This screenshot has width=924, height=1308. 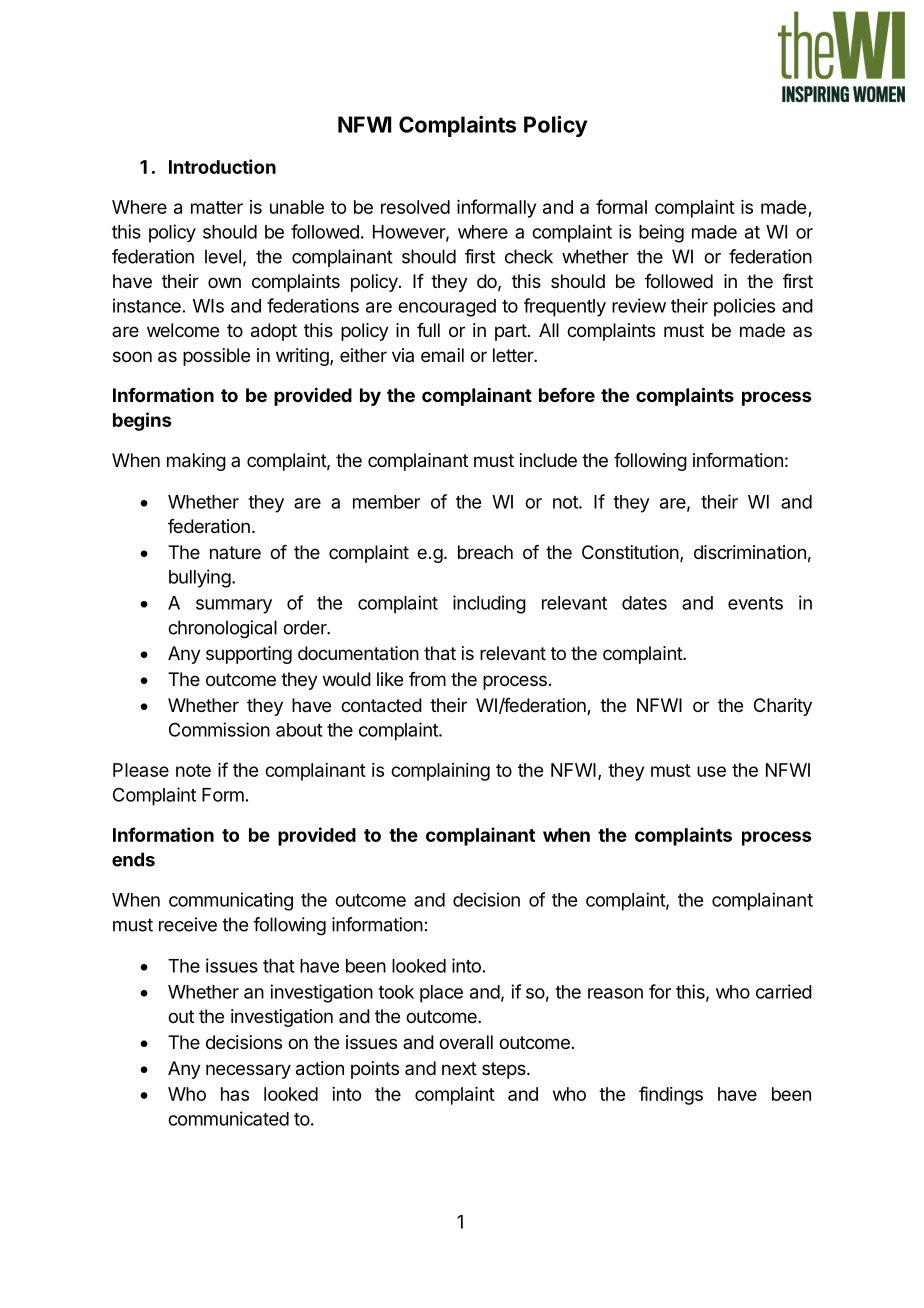 What do you see at coordinates (661, 233) in the screenshot?
I see `being` at bounding box center [661, 233].
